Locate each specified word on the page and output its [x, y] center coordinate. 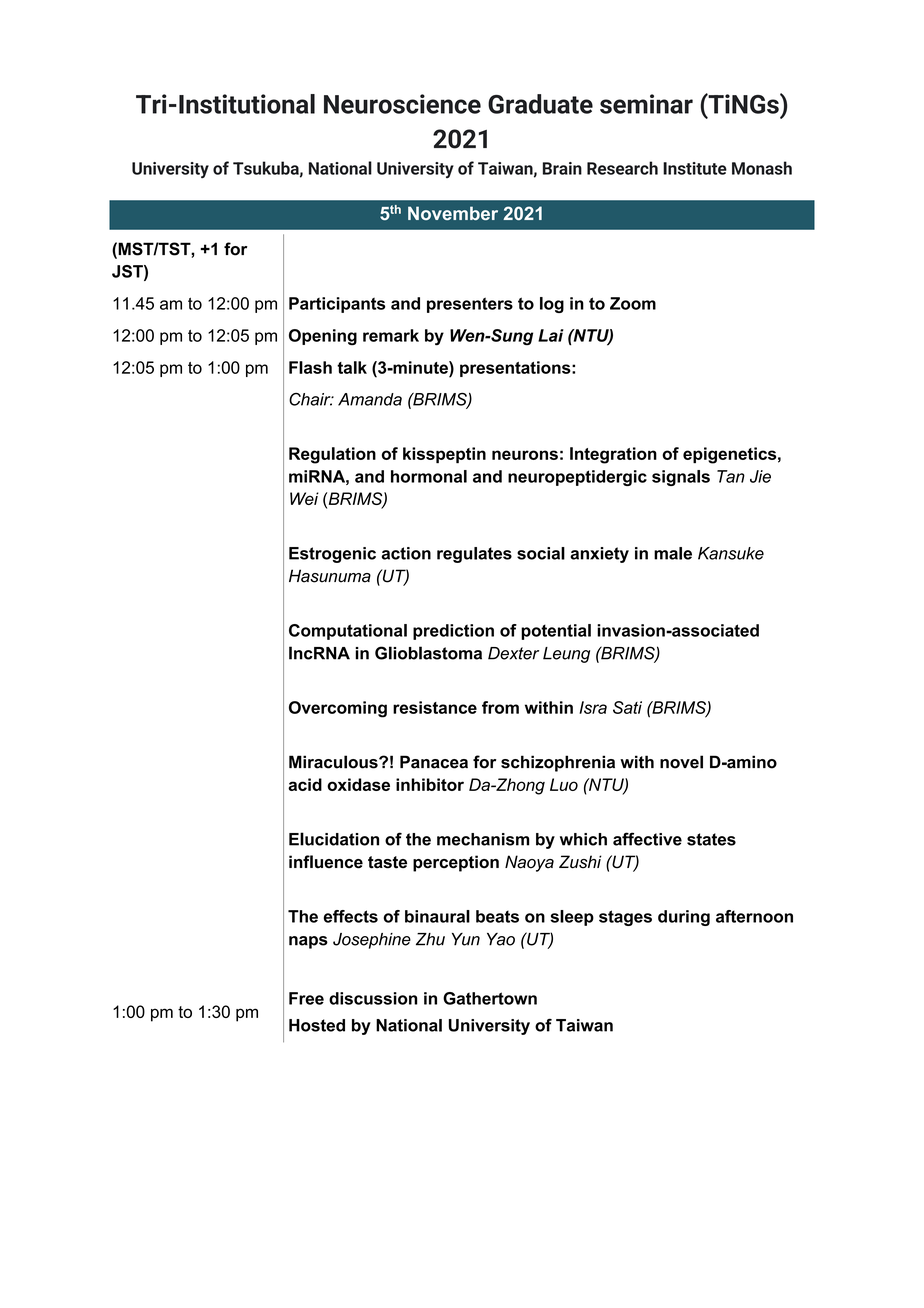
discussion [373, 998]
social [541, 553]
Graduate [540, 104]
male [673, 553]
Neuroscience [402, 104]
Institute [695, 168]
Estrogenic [332, 555]
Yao [501, 939]
